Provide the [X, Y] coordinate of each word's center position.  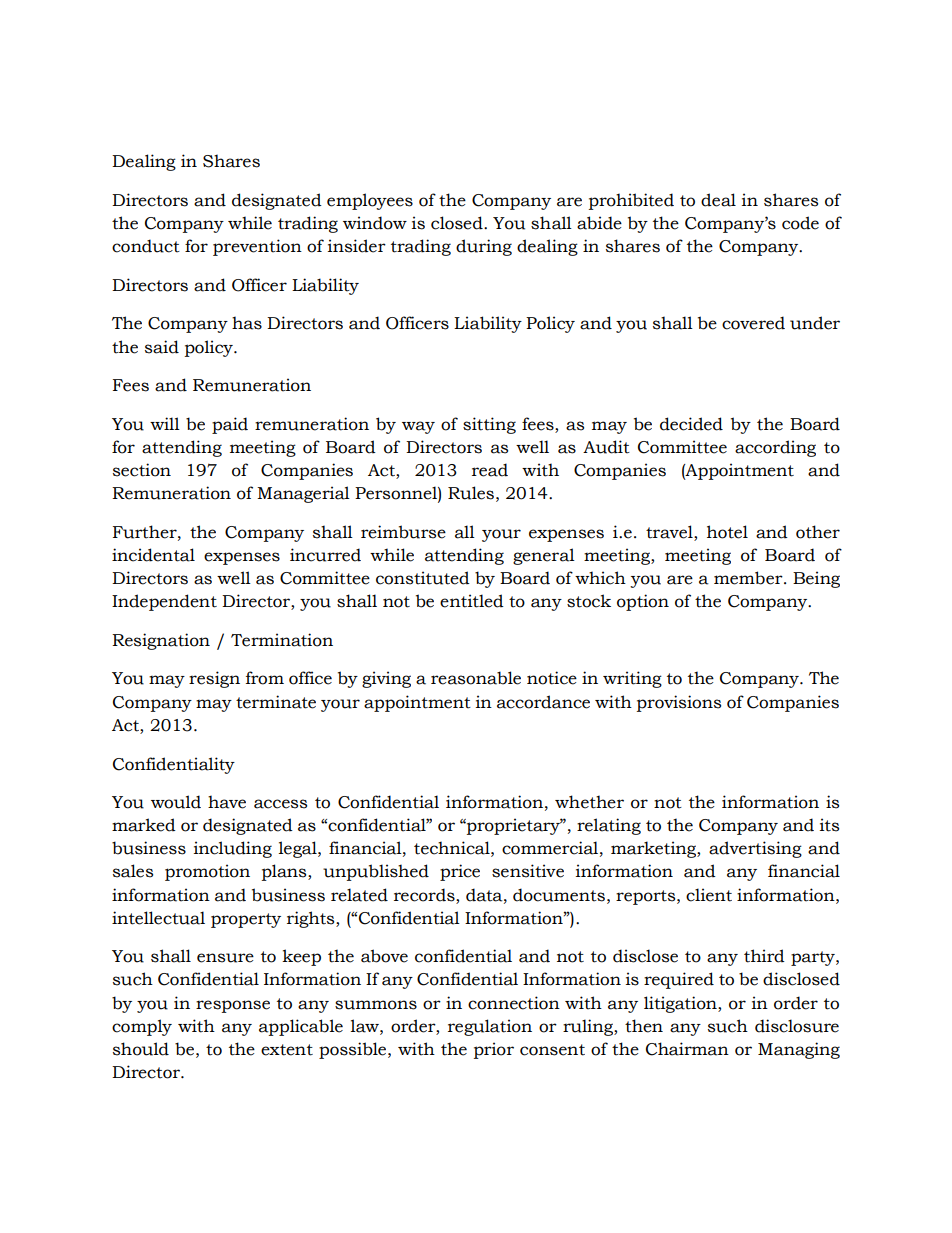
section [142, 470]
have [227, 802]
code [800, 223]
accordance [543, 702]
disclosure [797, 1026]
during [484, 247]
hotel [727, 532]
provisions [679, 703]
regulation [490, 1027]
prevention [257, 247]
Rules [471, 493]
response [233, 1006]
